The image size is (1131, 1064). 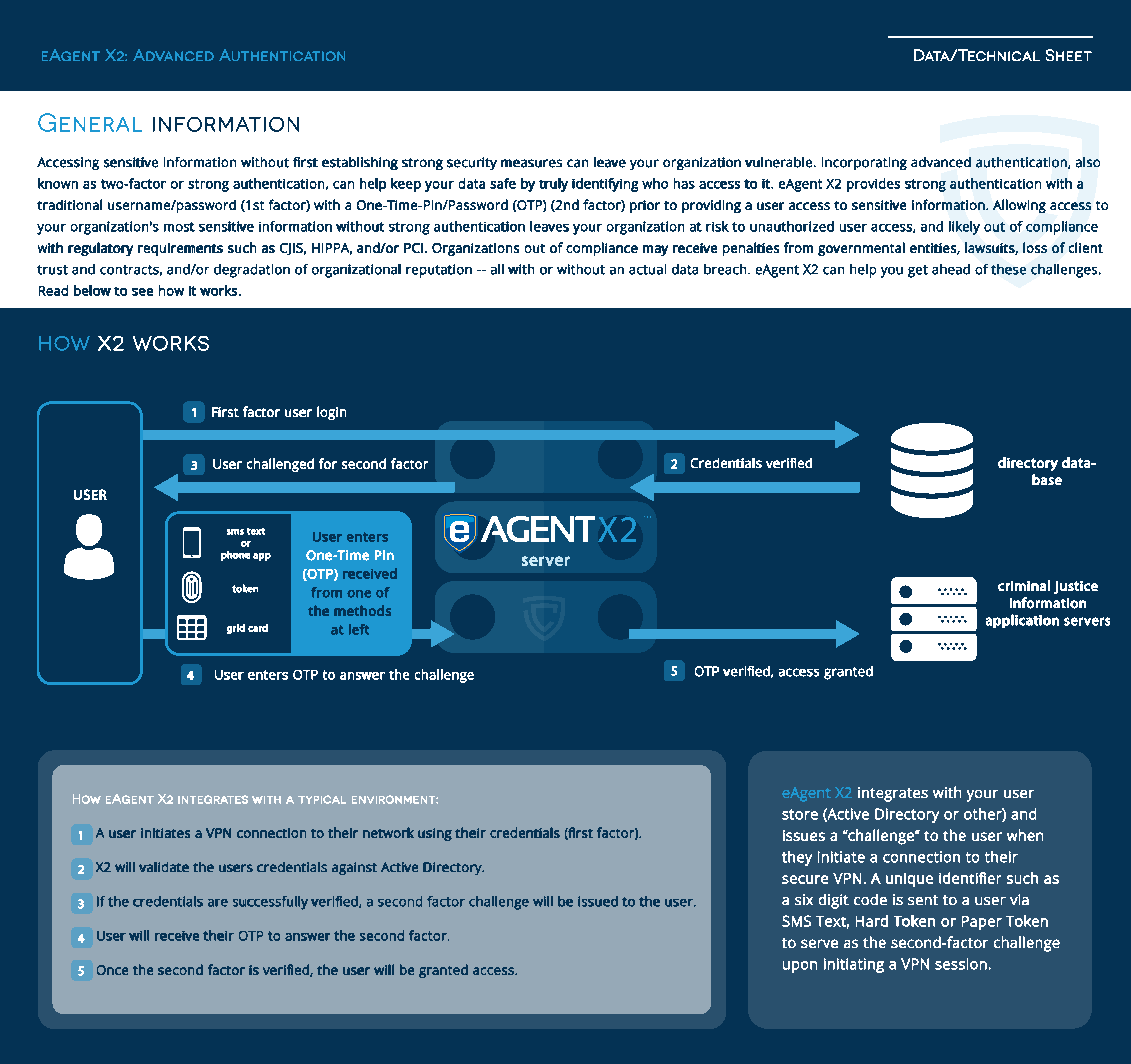 What do you see at coordinates (322, 799) in the screenshot?
I see `typical` at bounding box center [322, 799].
